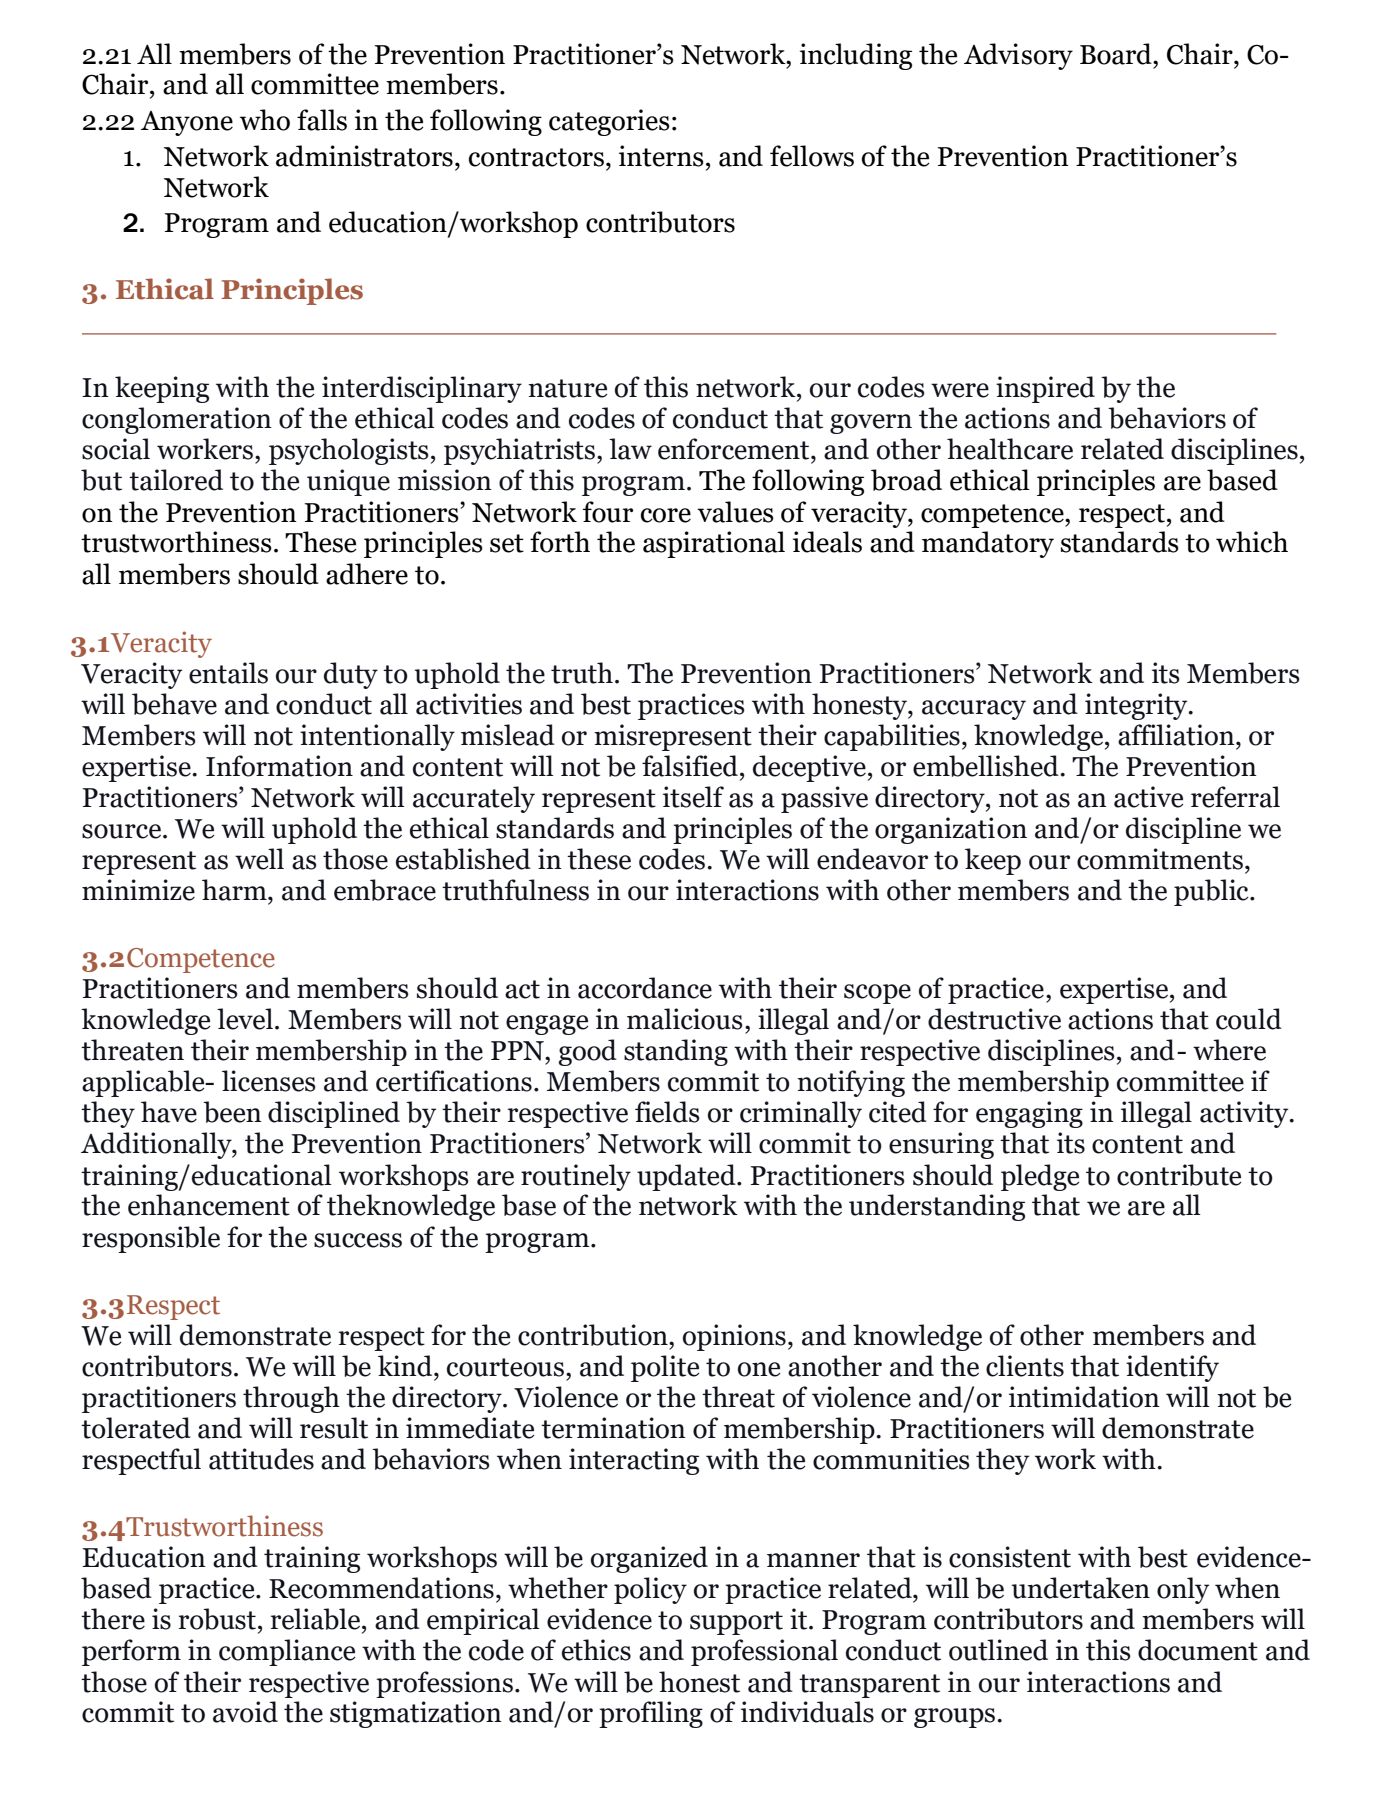 The width and height of the page is (1393, 1802). What do you see at coordinates (287, 1652) in the page?
I see `compliance` at bounding box center [287, 1652].
